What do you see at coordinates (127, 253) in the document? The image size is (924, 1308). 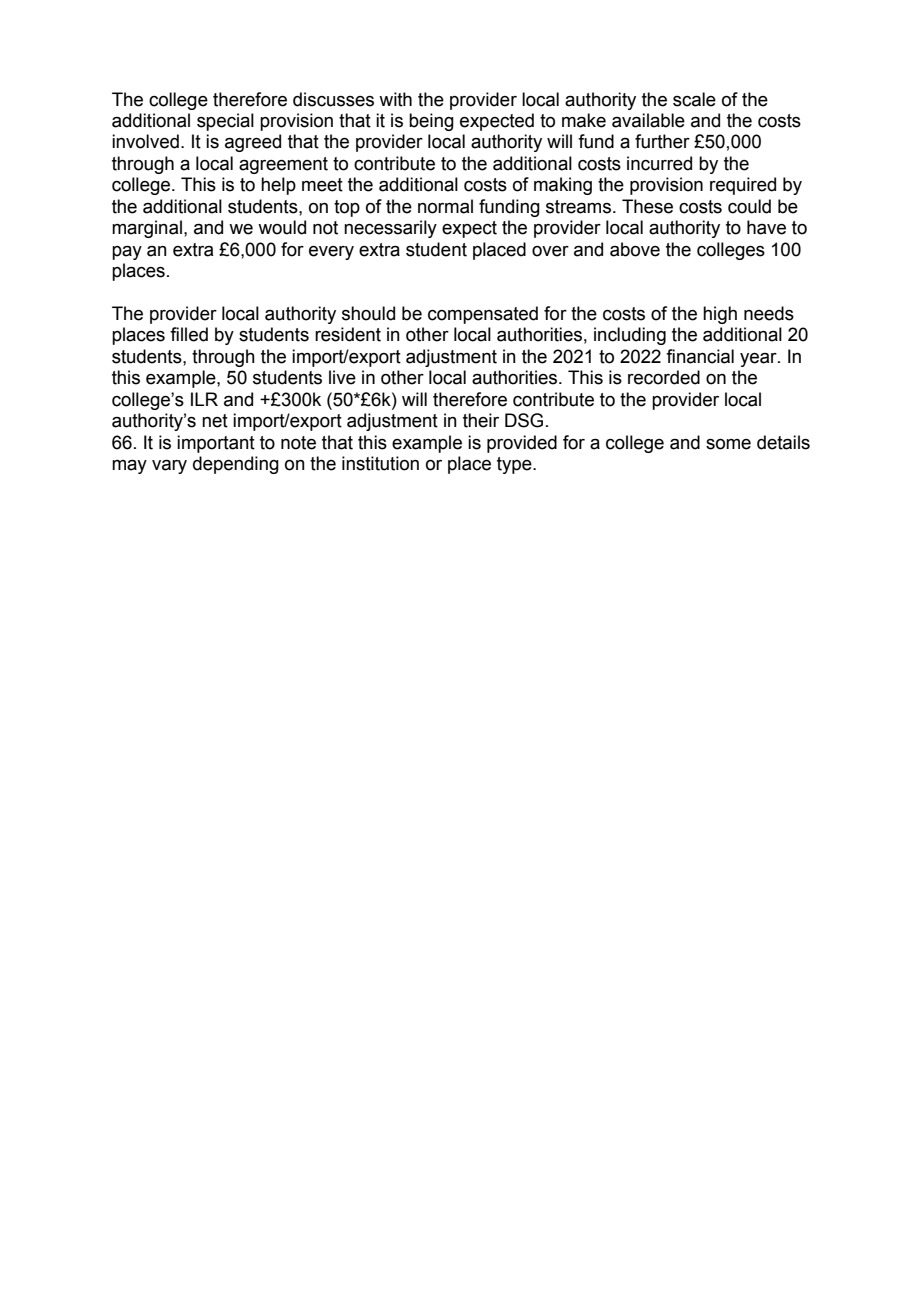 I see `pay` at bounding box center [127, 253].
